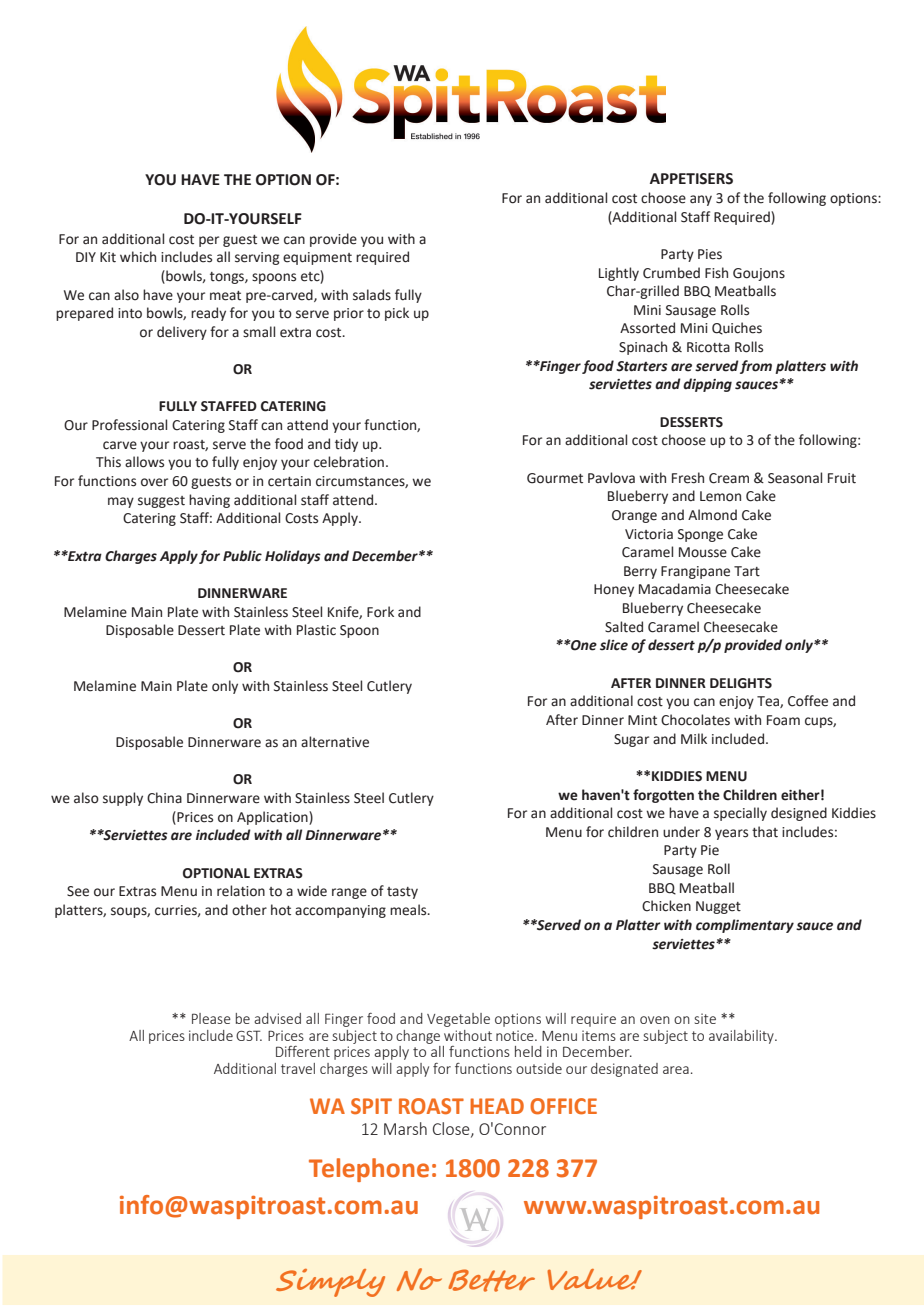 The image size is (924, 1308). I want to click on pick, so click(397, 314).
